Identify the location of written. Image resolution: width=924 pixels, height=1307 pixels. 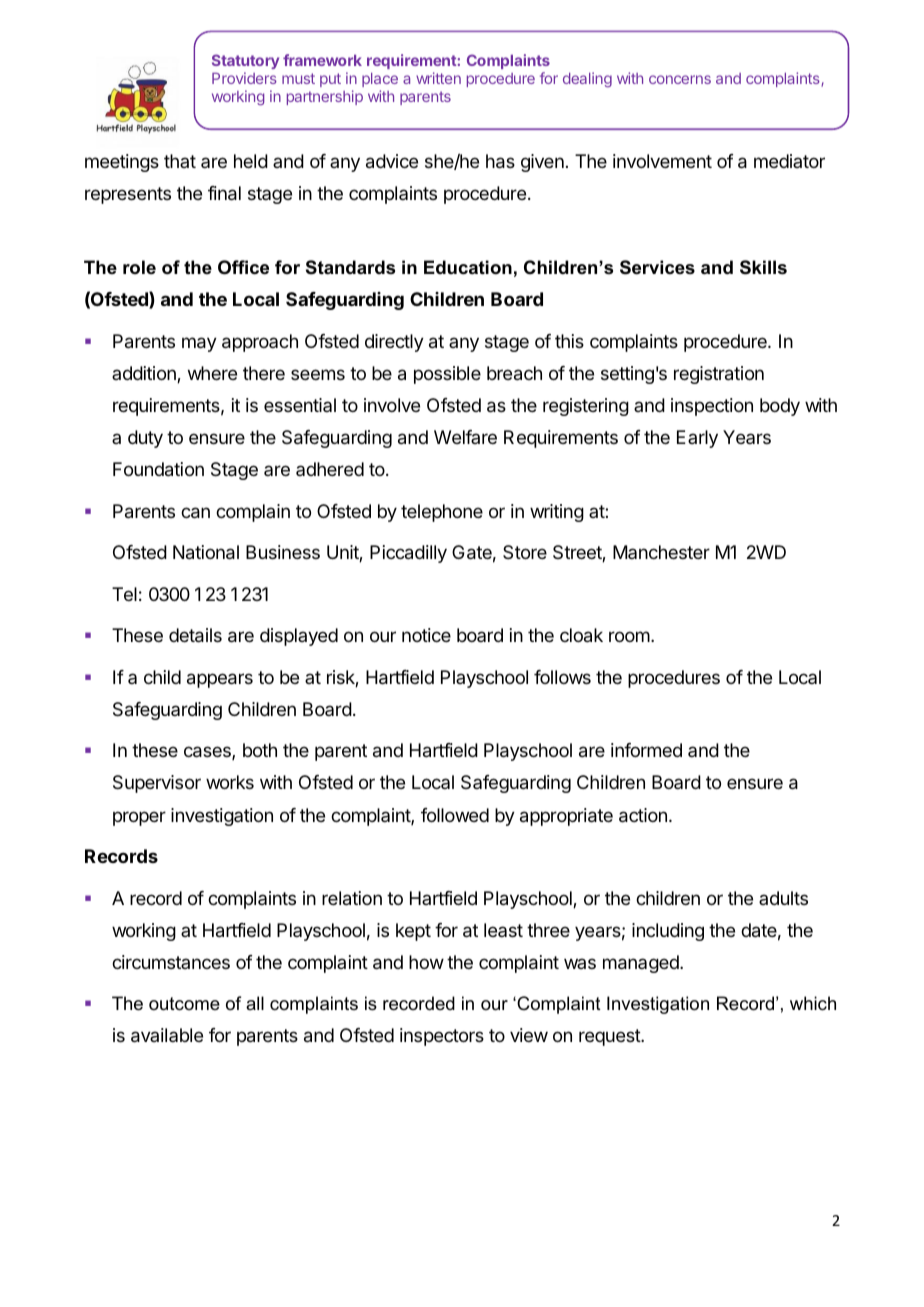
(438, 78).
